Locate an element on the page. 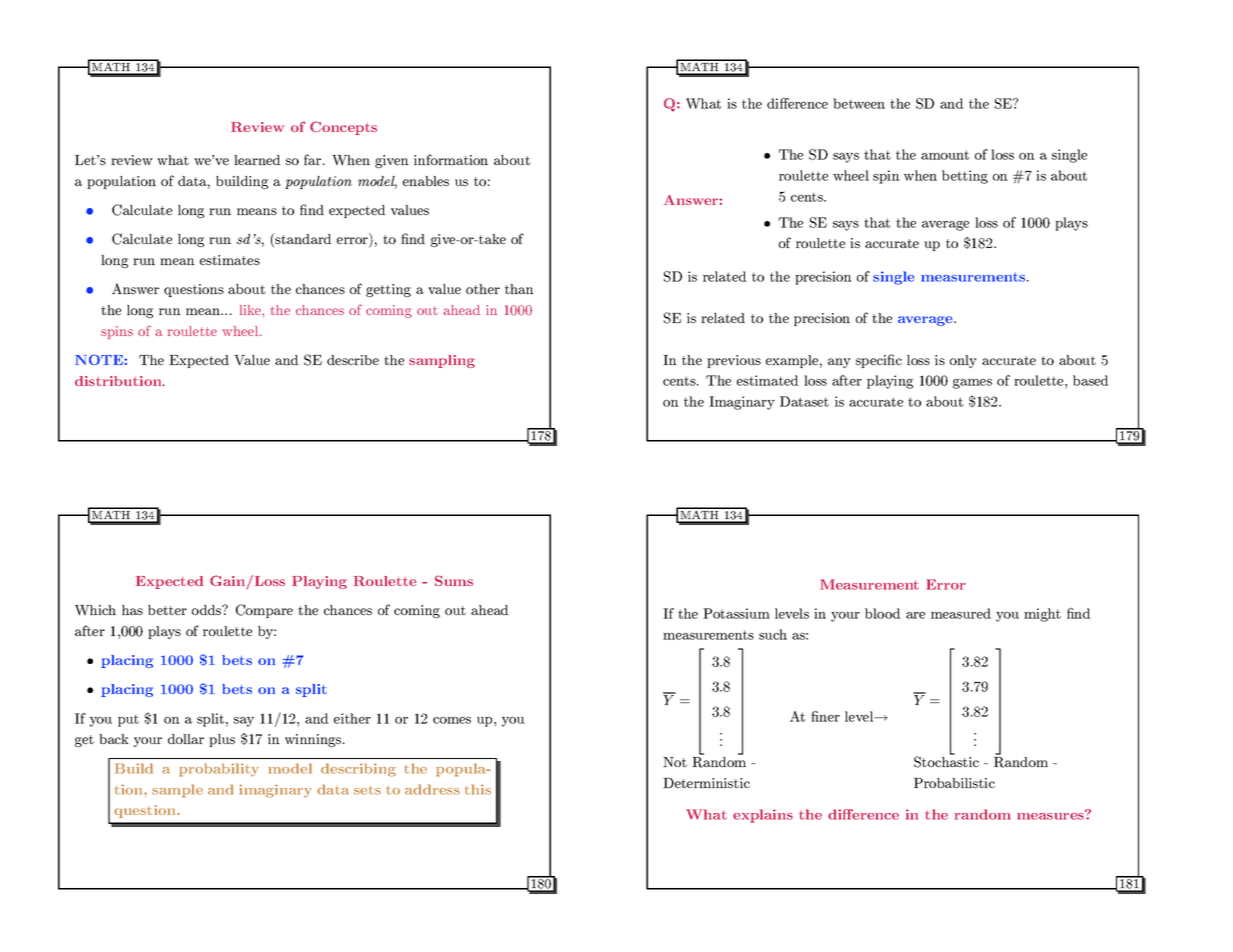 The image size is (1233, 952). enables is located at coordinates (426, 181).
